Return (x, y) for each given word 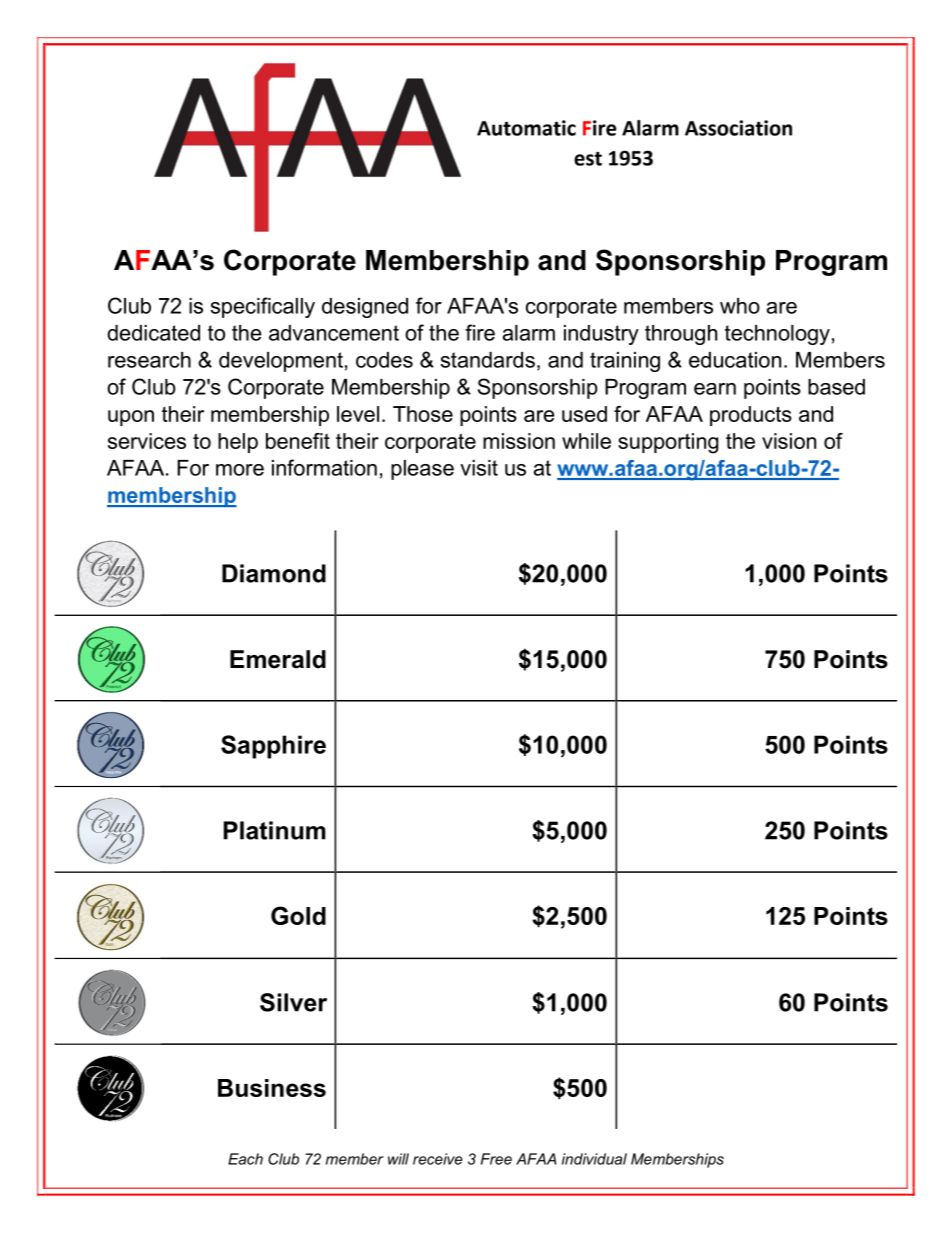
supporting (668, 443)
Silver (293, 1002)
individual (594, 1159)
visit (479, 468)
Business (272, 1088)
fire (480, 332)
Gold (298, 915)
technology (777, 335)
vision (789, 441)
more (240, 470)
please (422, 470)
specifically (263, 307)
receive (438, 1159)
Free (496, 1159)
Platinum (275, 830)
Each (245, 1159)
